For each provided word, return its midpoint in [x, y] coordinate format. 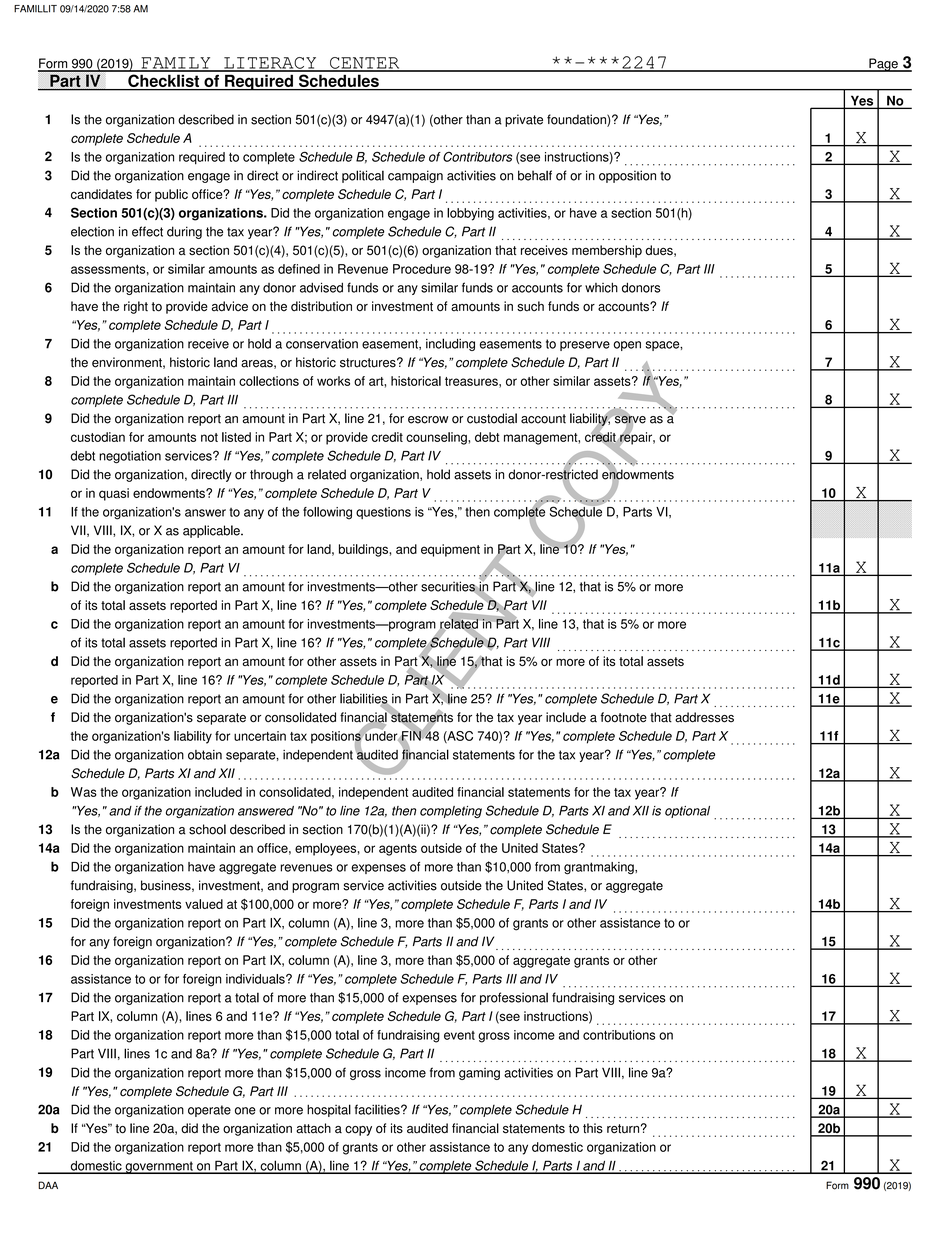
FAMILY [176, 64]
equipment [450, 550]
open [627, 346]
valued [204, 904]
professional [514, 998]
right [136, 307]
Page [883, 65]
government [159, 1167]
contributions [619, 1035]
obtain [205, 755]
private [524, 120]
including [450, 344]
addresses [704, 717]
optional [687, 812]
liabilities [365, 699]
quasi [114, 494]
